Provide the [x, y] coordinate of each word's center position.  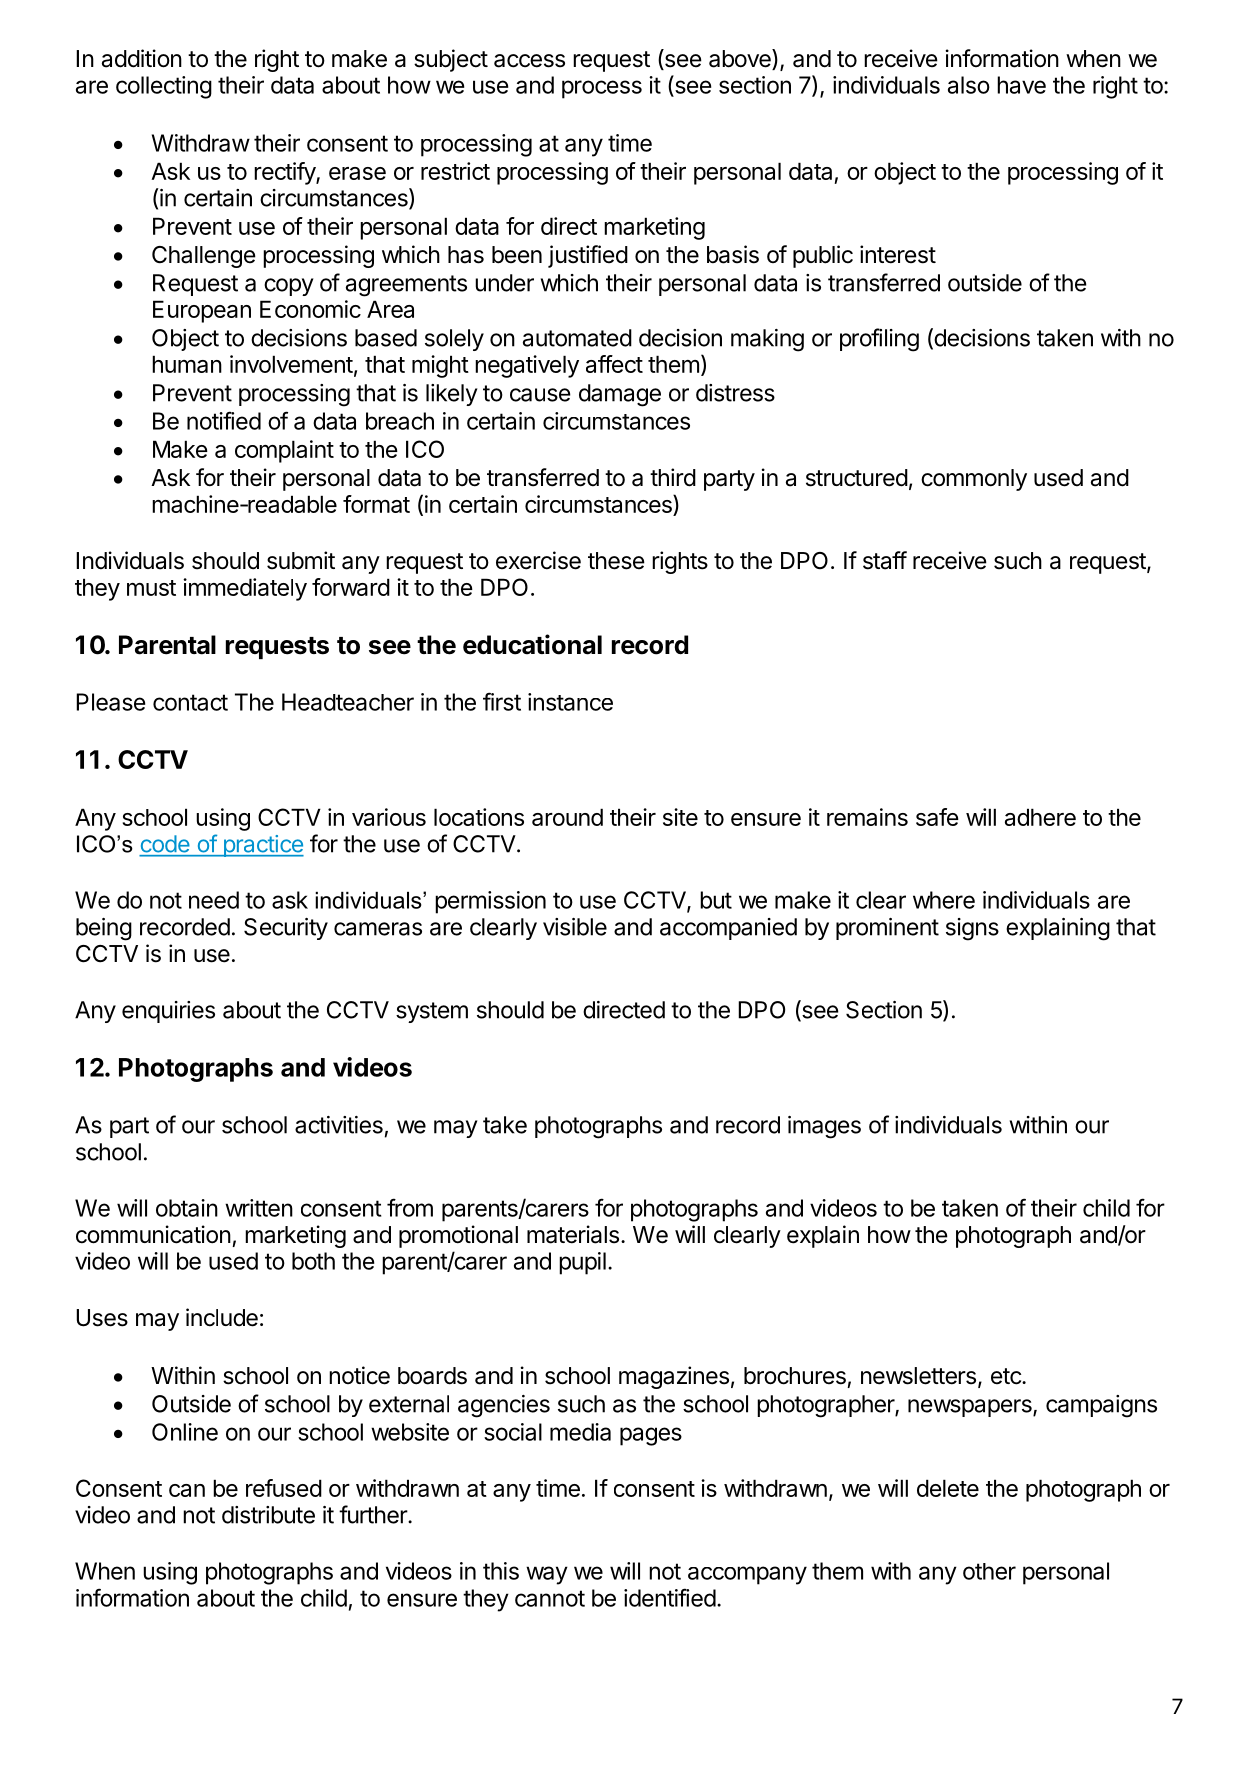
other [989, 1571]
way [547, 1575]
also [969, 85]
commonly [974, 480]
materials [573, 1234]
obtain [187, 1208]
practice [262, 846]
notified [224, 420]
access [529, 61]
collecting [164, 87]
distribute [268, 1515]
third [673, 477]
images [824, 1127]
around [567, 817]
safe [937, 817]
